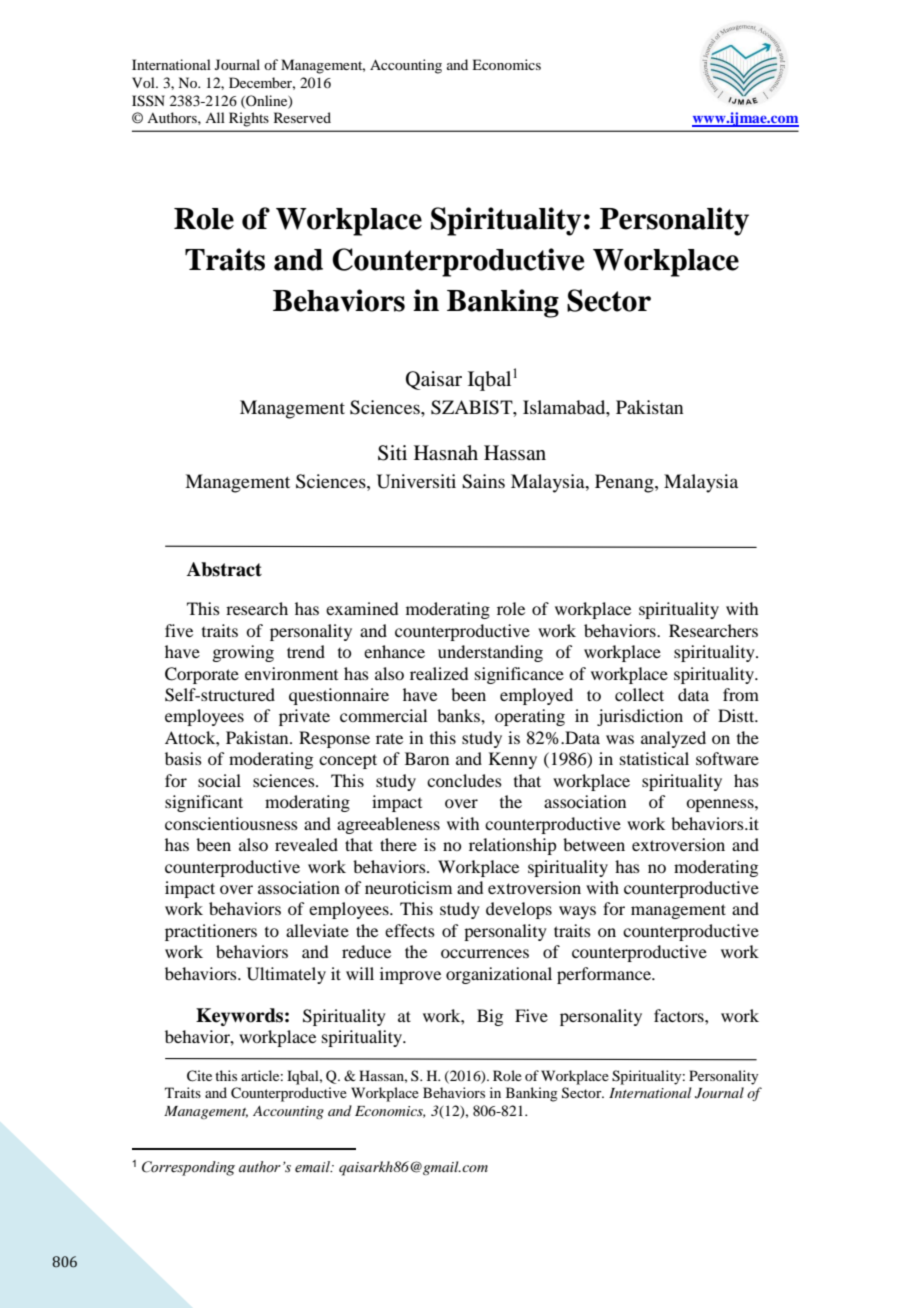 This image has width=924, height=1308. Describe the element at coordinates (439, 673) in the image. I see `realized` at that location.
